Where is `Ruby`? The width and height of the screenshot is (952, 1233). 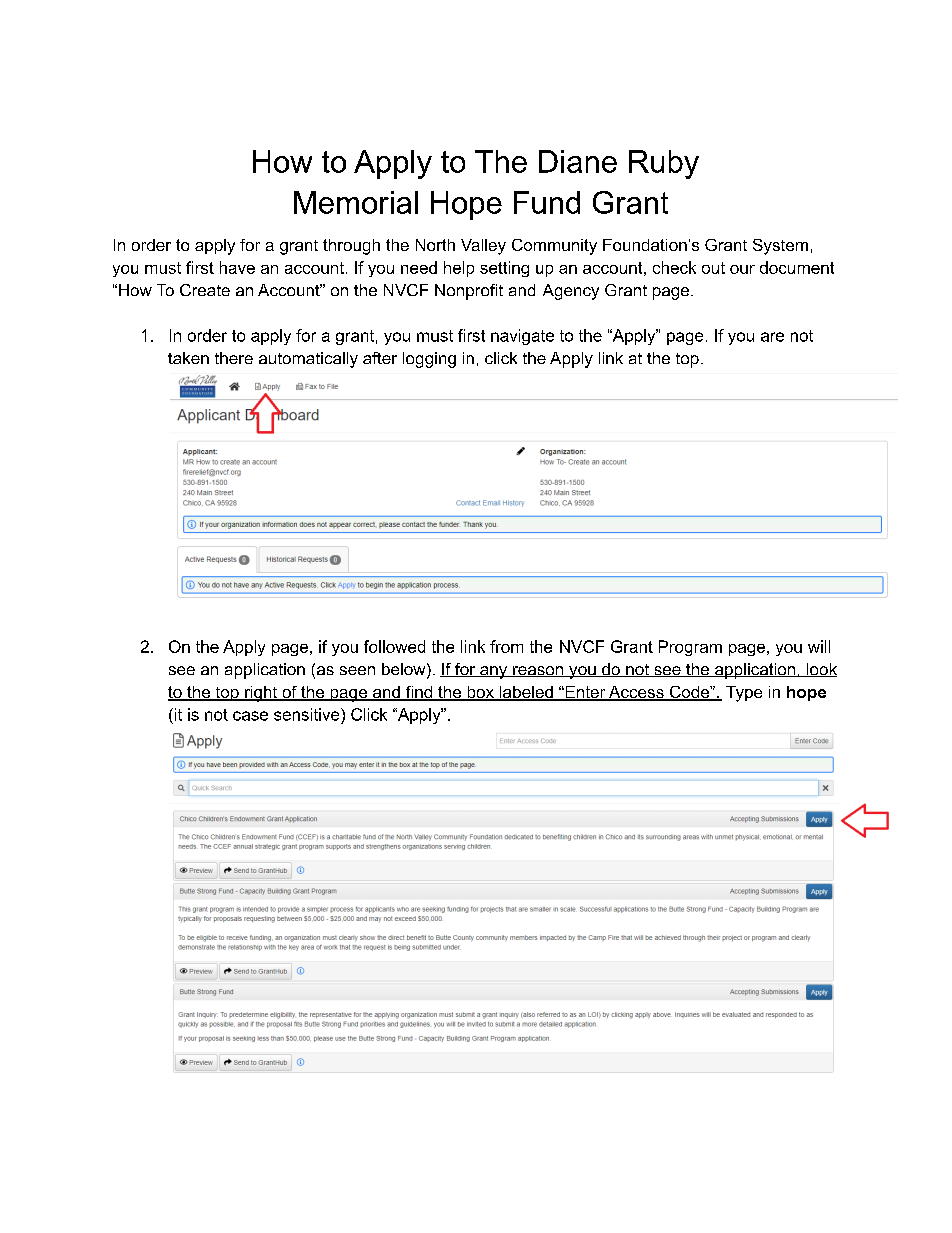
Ruby is located at coordinates (664, 164).
